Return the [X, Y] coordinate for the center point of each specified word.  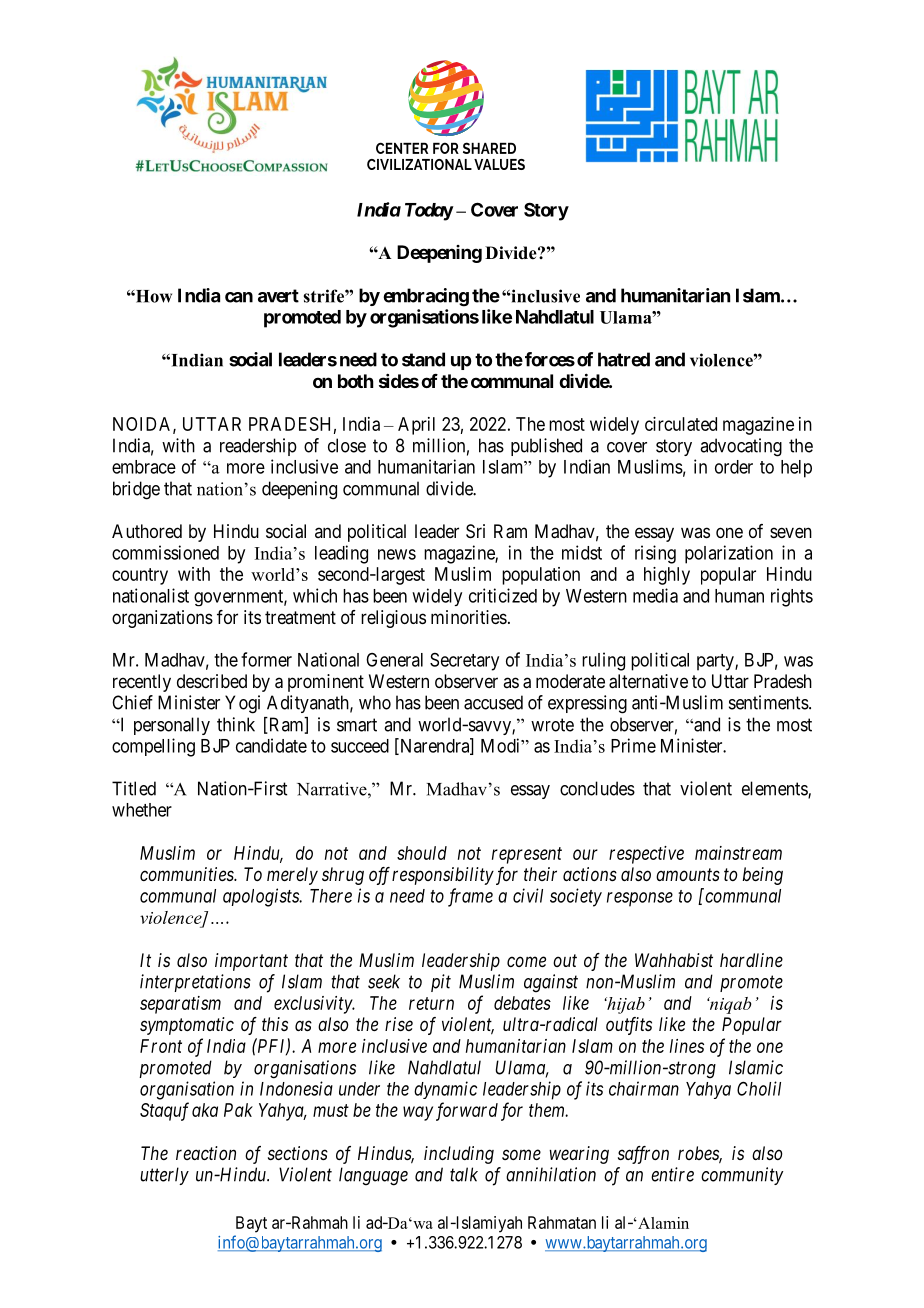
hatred [624, 359]
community [742, 1176]
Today [429, 212]
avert [278, 296]
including [459, 1155]
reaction [206, 1153]
